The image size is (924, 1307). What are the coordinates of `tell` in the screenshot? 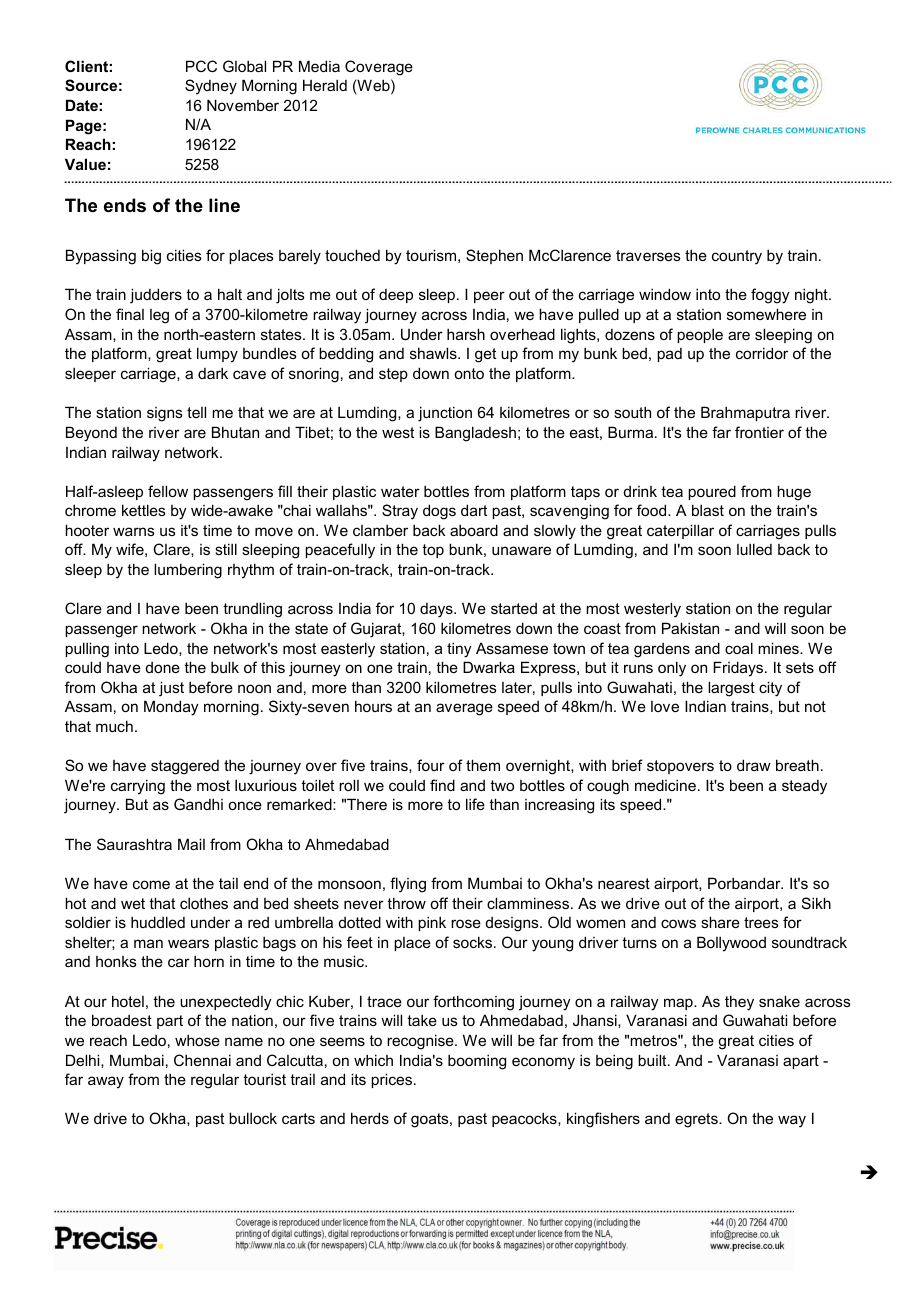 It's located at (196, 412).
